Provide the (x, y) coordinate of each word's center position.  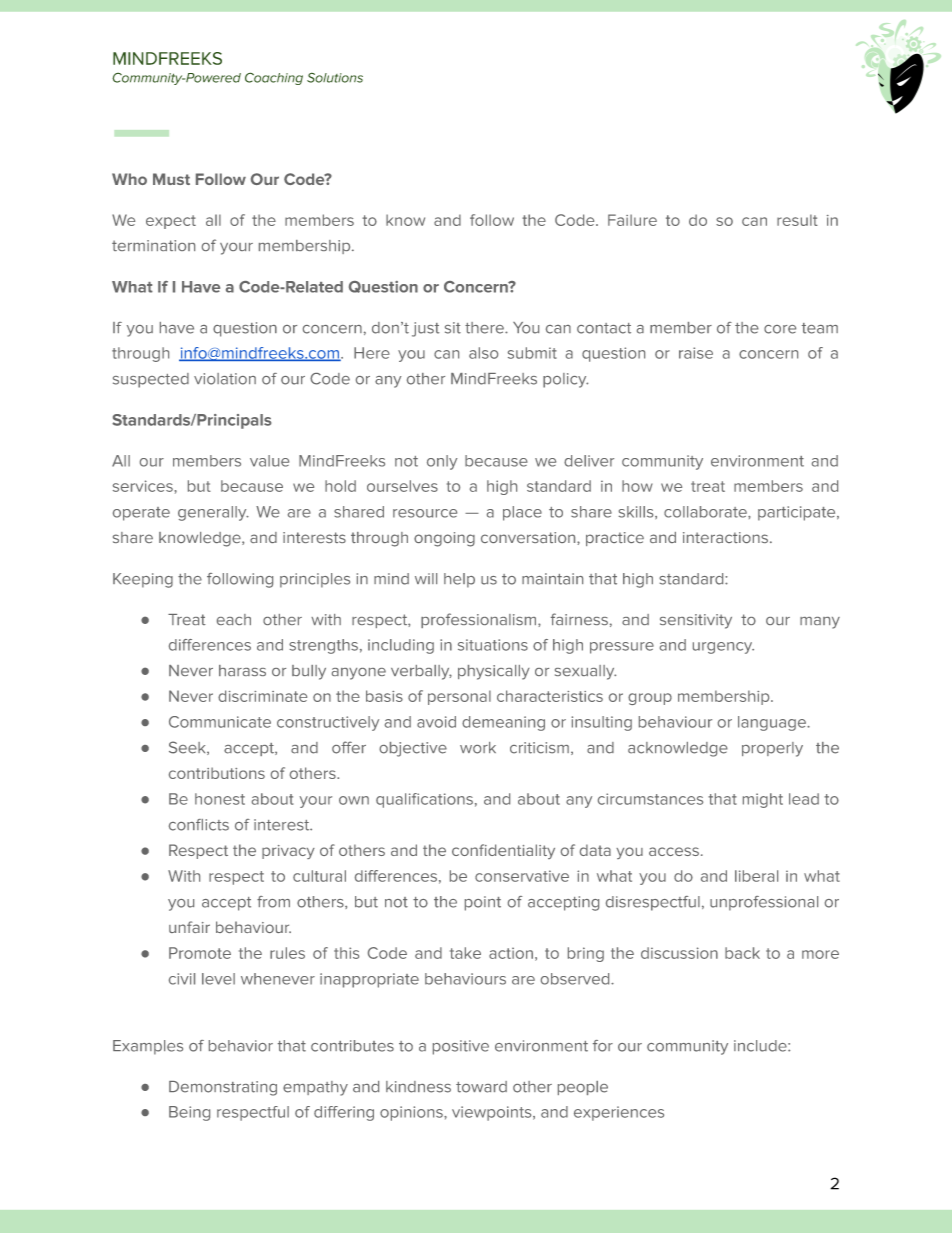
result (797, 220)
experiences (619, 1113)
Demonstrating (223, 1088)
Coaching (274, 78)
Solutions (335, 77)
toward (481, 1087)
